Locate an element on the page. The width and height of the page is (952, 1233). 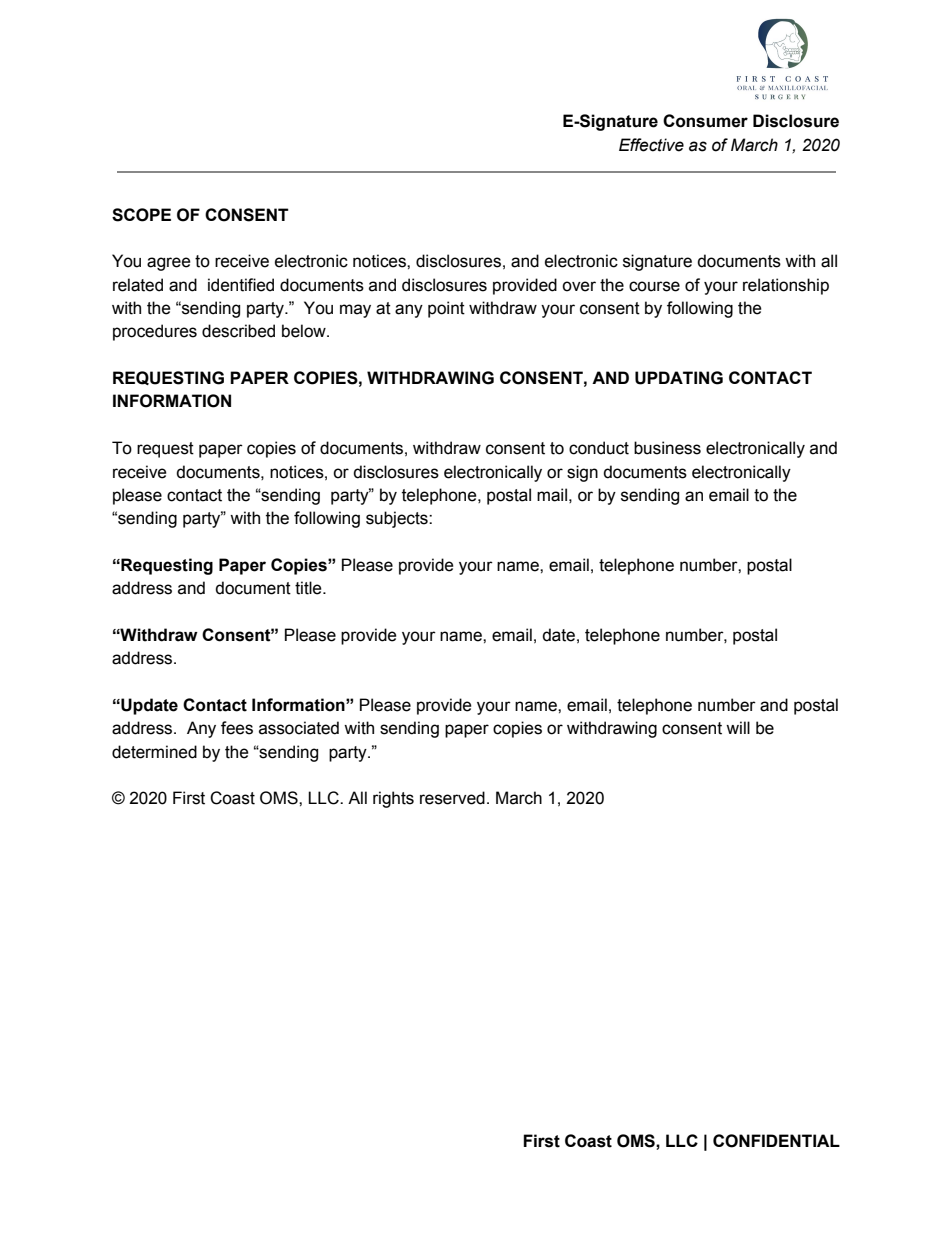
title is located at coordinates (309, 588).
